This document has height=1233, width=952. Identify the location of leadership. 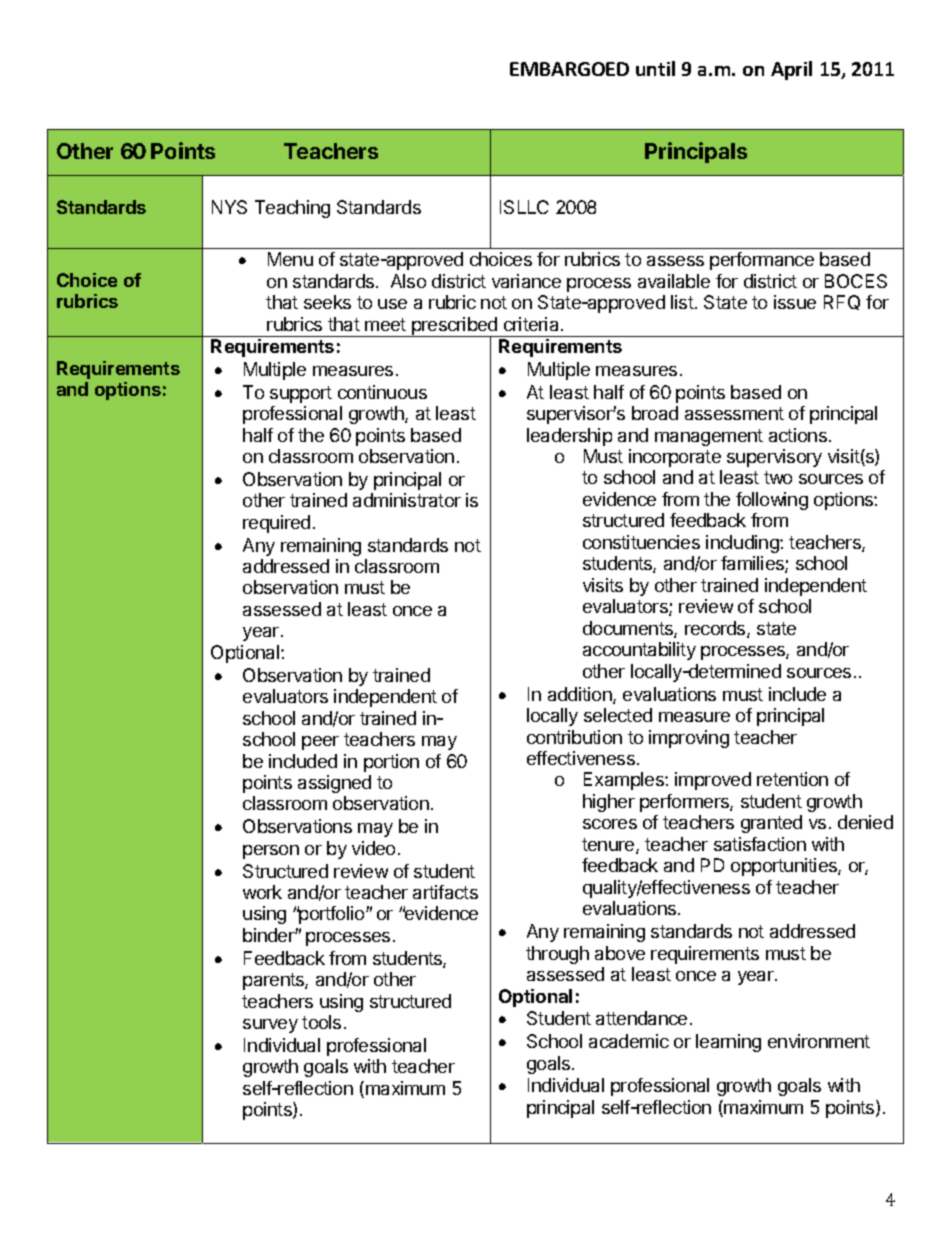
(569, 437).
